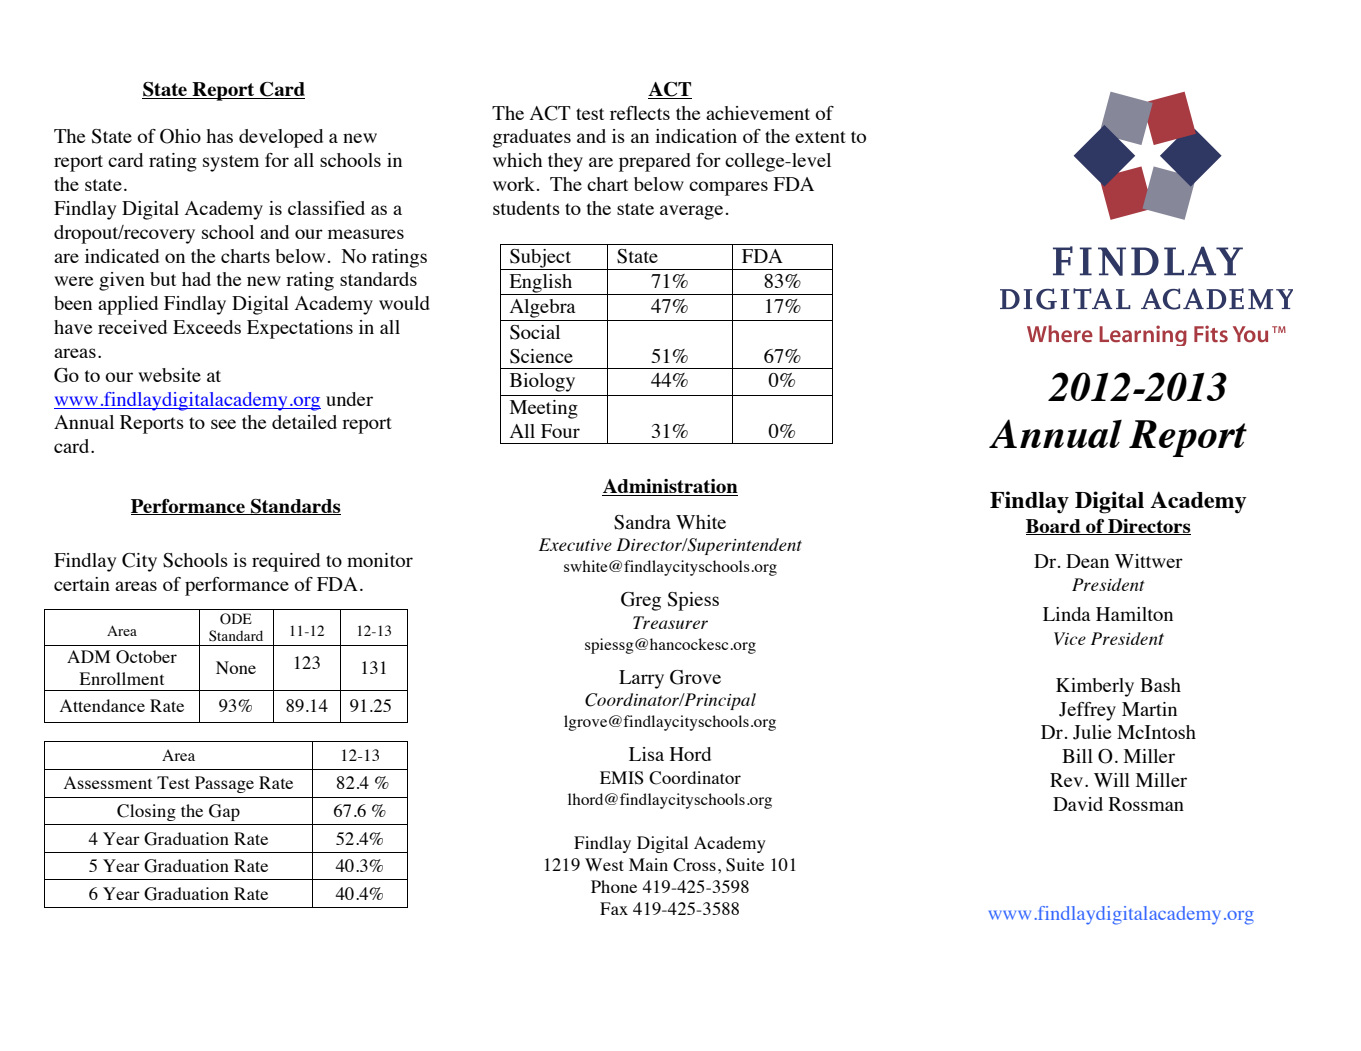 The width and height of the image is (1361, 1051). What do you see at coordinates (224, 812) in the image?
I see `Gap` at bounding box center [224, 812].
